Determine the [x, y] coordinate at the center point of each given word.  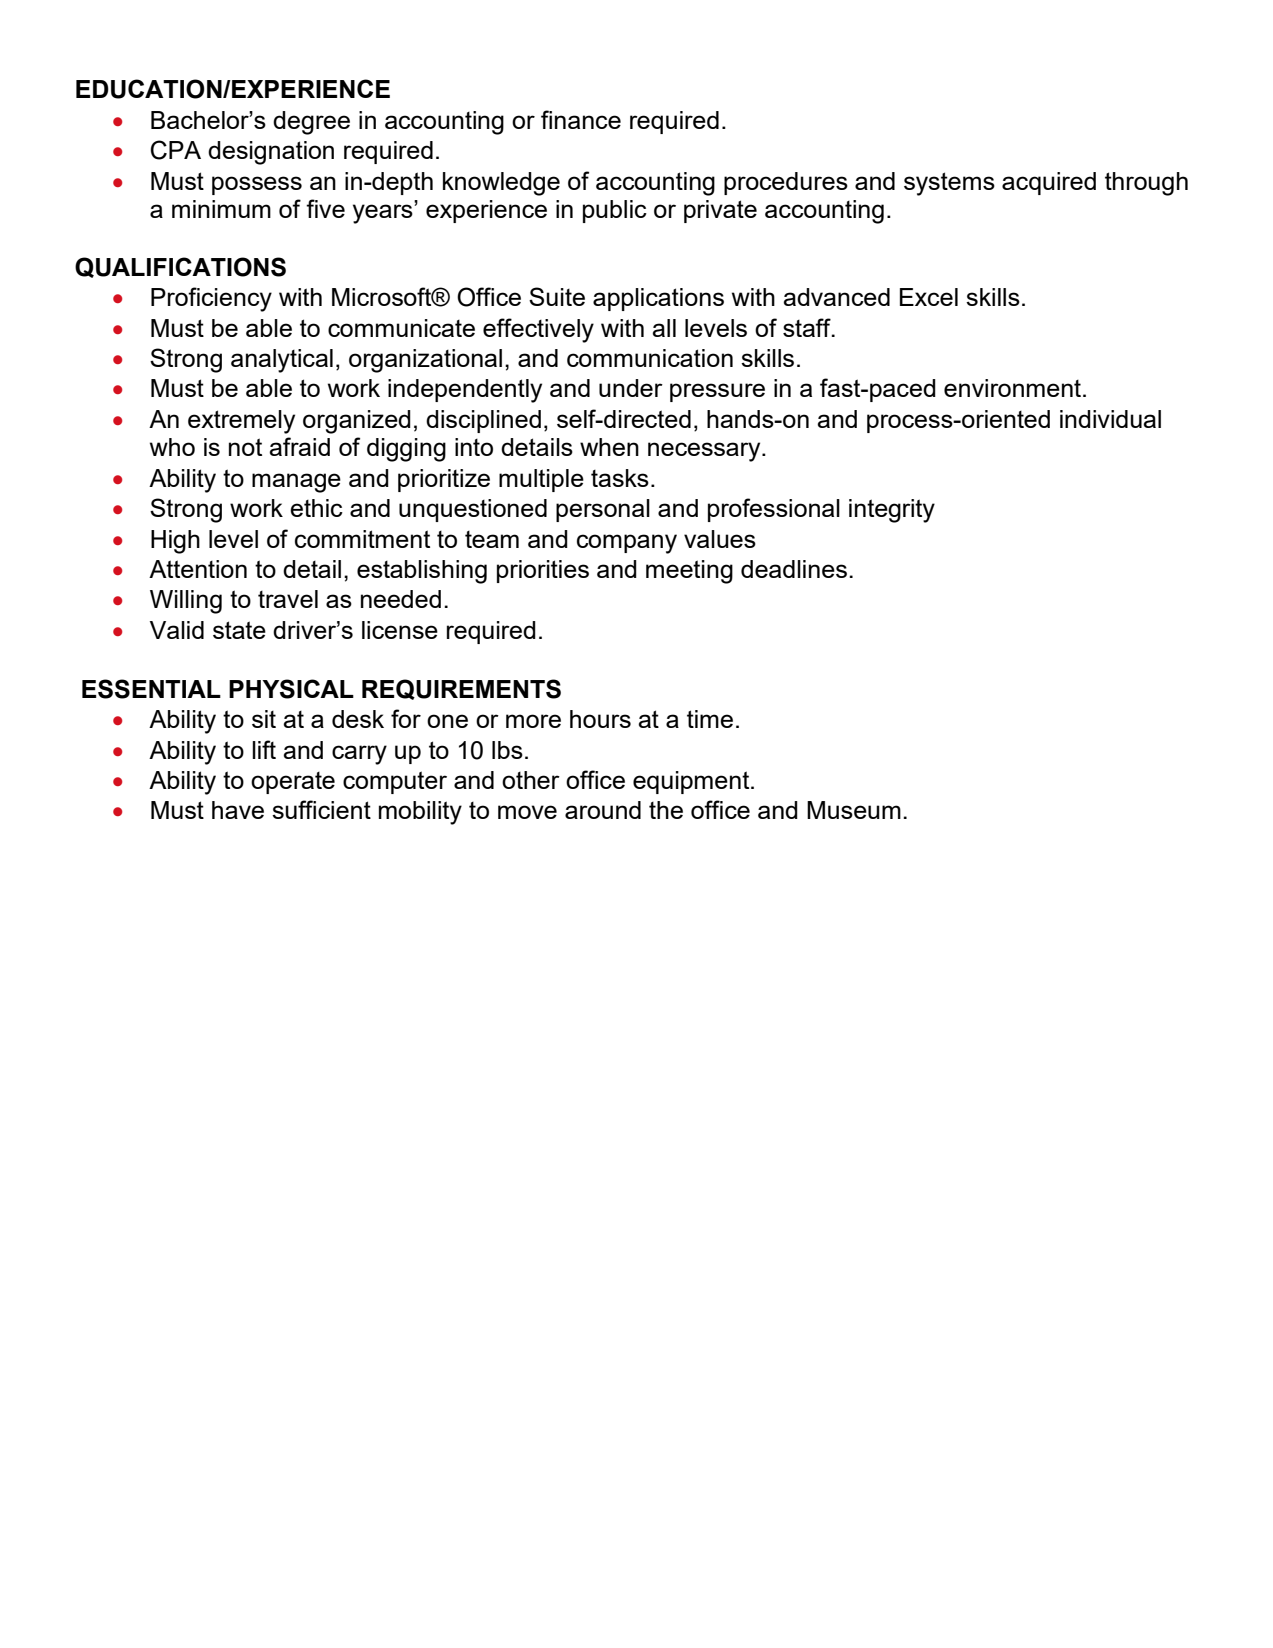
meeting [689, 572]
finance [581, 119]
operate [293, 783]
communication [650, 358]
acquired [1049, 183]
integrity [892, 511]
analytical [282, 361]
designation [271, 153]
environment [1014, 388]
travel [288, 599]
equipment [692, 782]
